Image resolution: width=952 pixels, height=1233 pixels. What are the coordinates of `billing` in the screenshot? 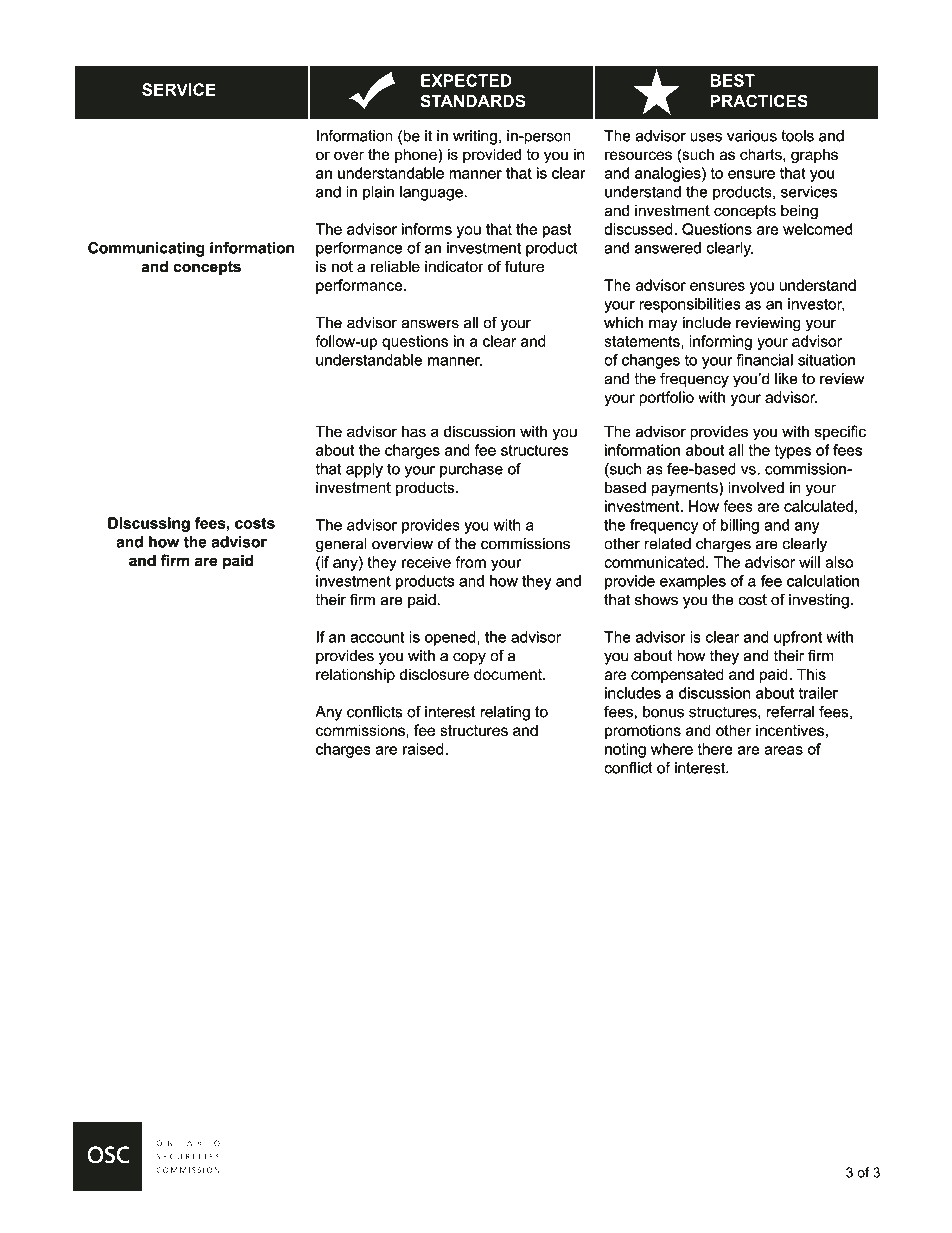 It's located at (740, 526).
